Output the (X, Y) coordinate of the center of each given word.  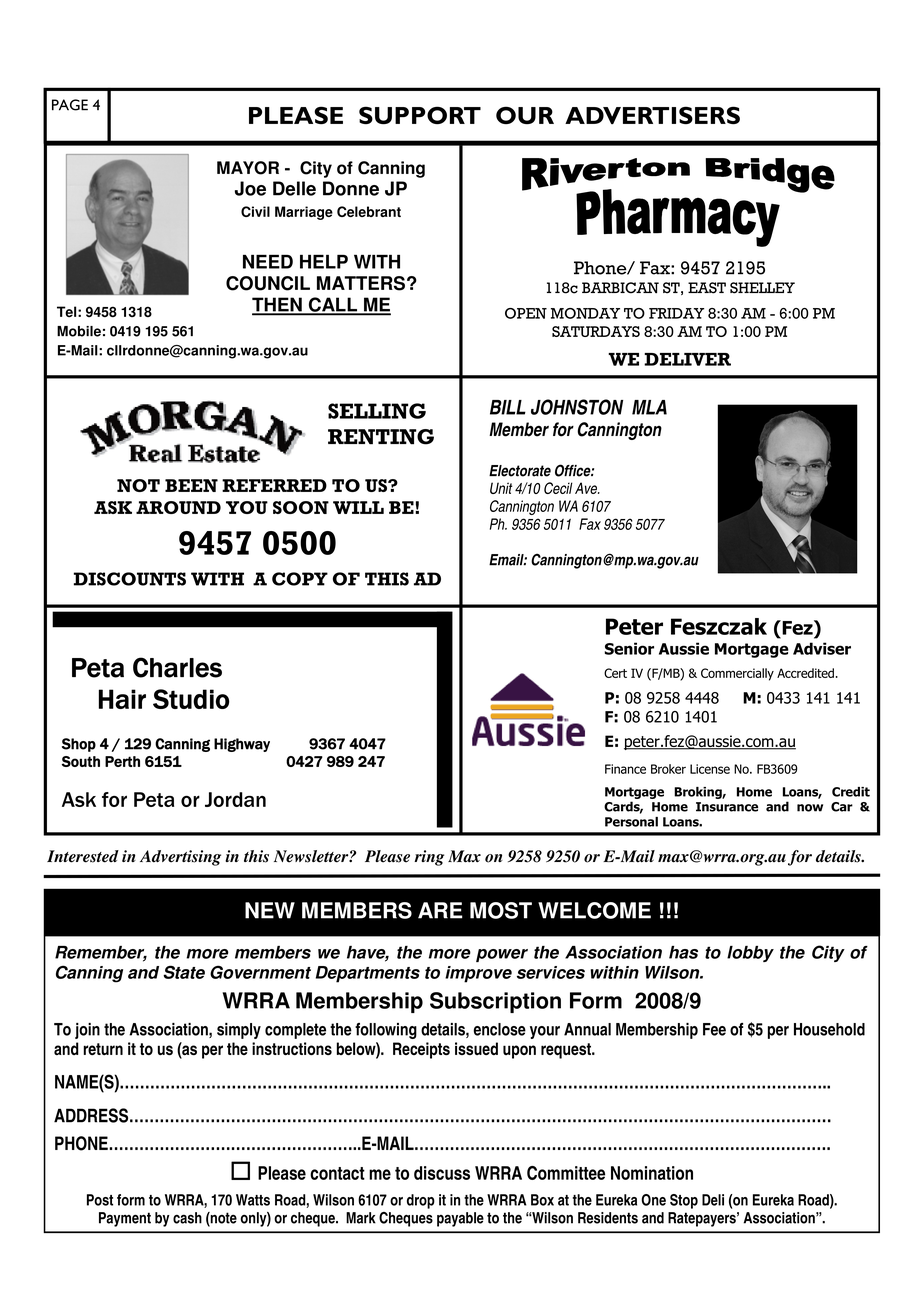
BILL (508, 407)
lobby (750, 954)
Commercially (737, 674)
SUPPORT (420, 115)
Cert (615, 673)
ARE (440, 910)
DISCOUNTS (130, 579)
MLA (649, 407)
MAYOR (248, 168)
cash (187, 1218)
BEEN (191, 485)
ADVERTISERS (652, 115)
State (184, 972)
